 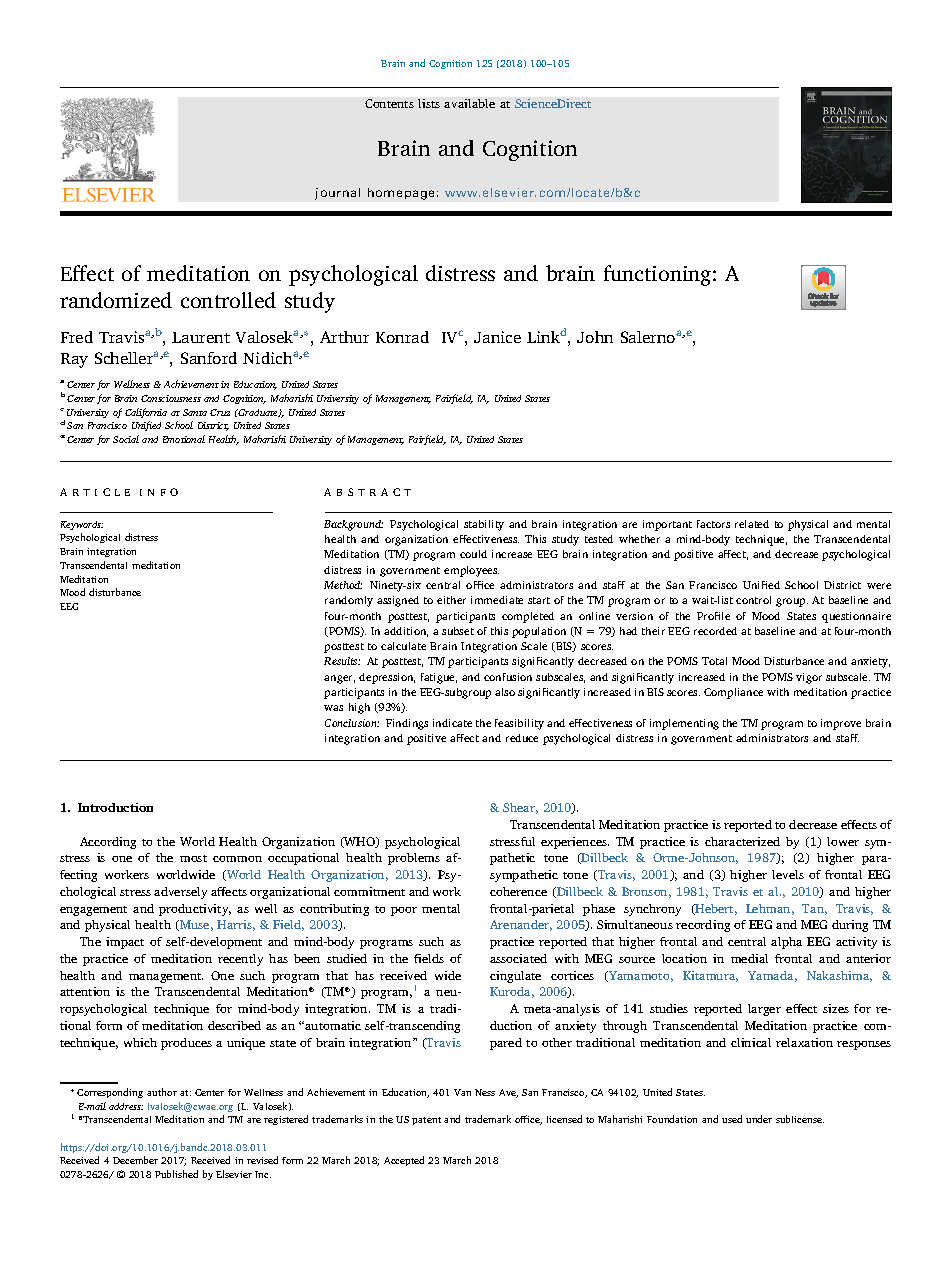 I want to click on author, so click(x=162, y=1092).
